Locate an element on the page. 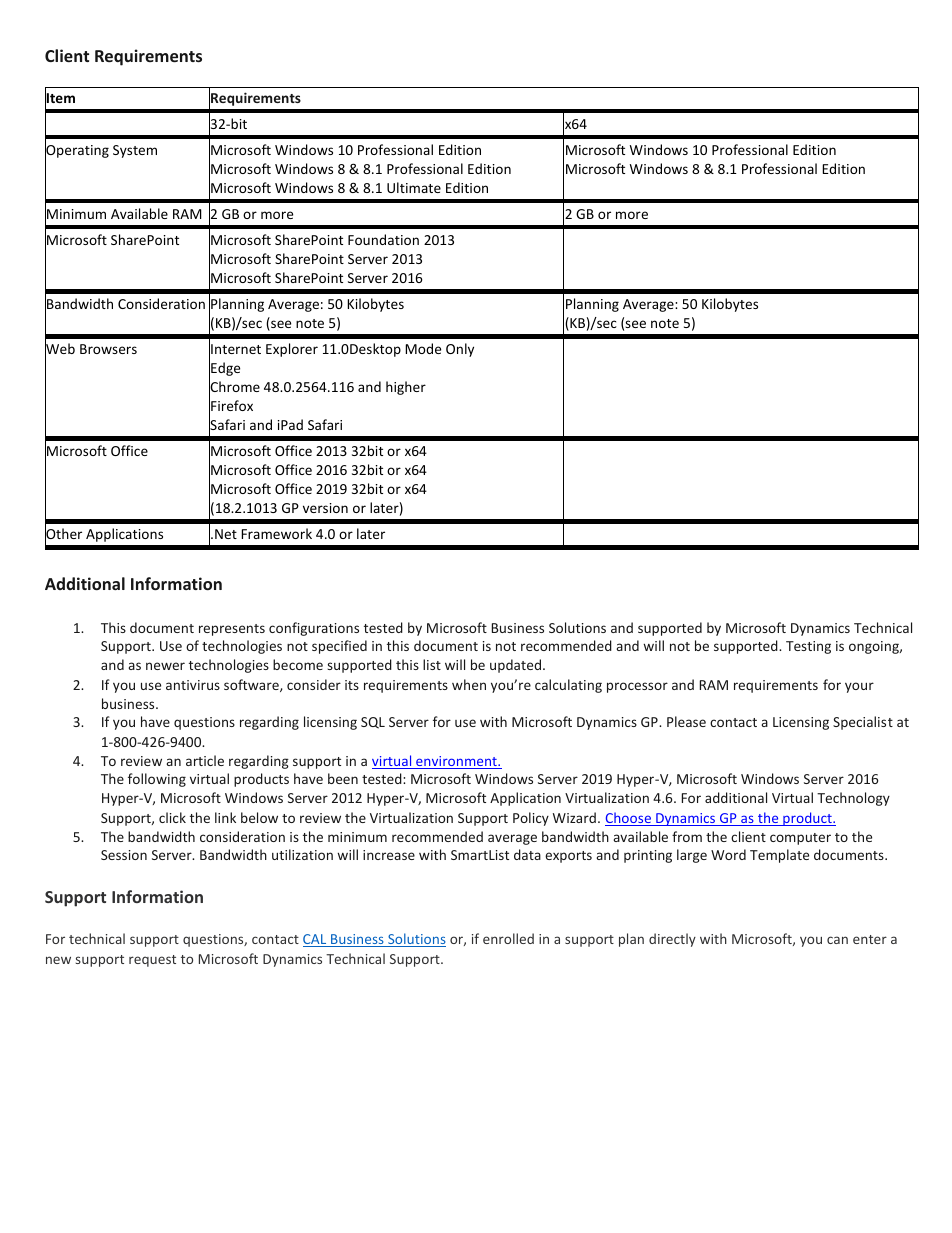 This page has height=1233, width=952. can is located at coordinates (837, 940).
